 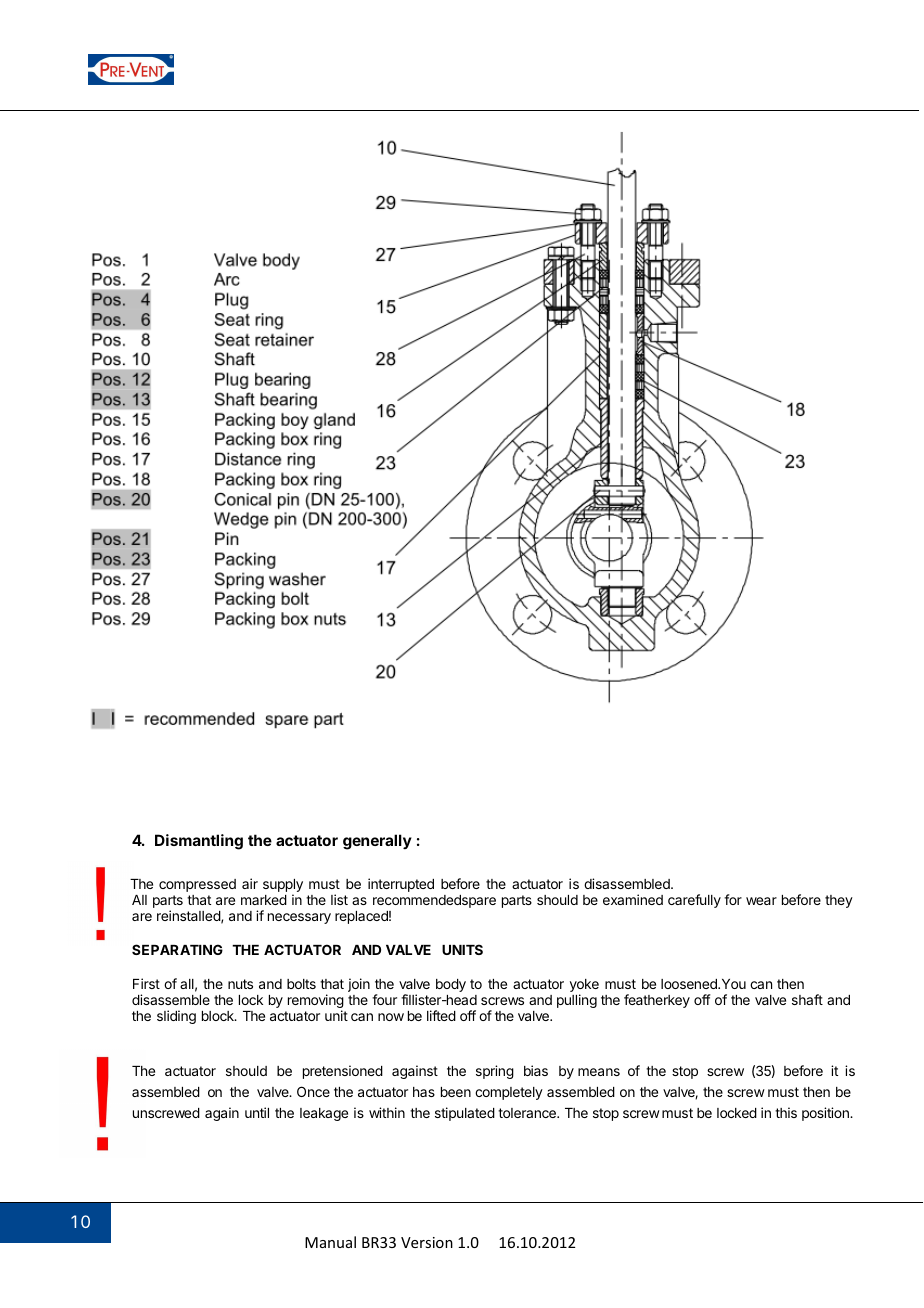 What do you see at coordinates (240, 984) in the screenshot?
I see `nuts` at bounding box center [240, 984].
